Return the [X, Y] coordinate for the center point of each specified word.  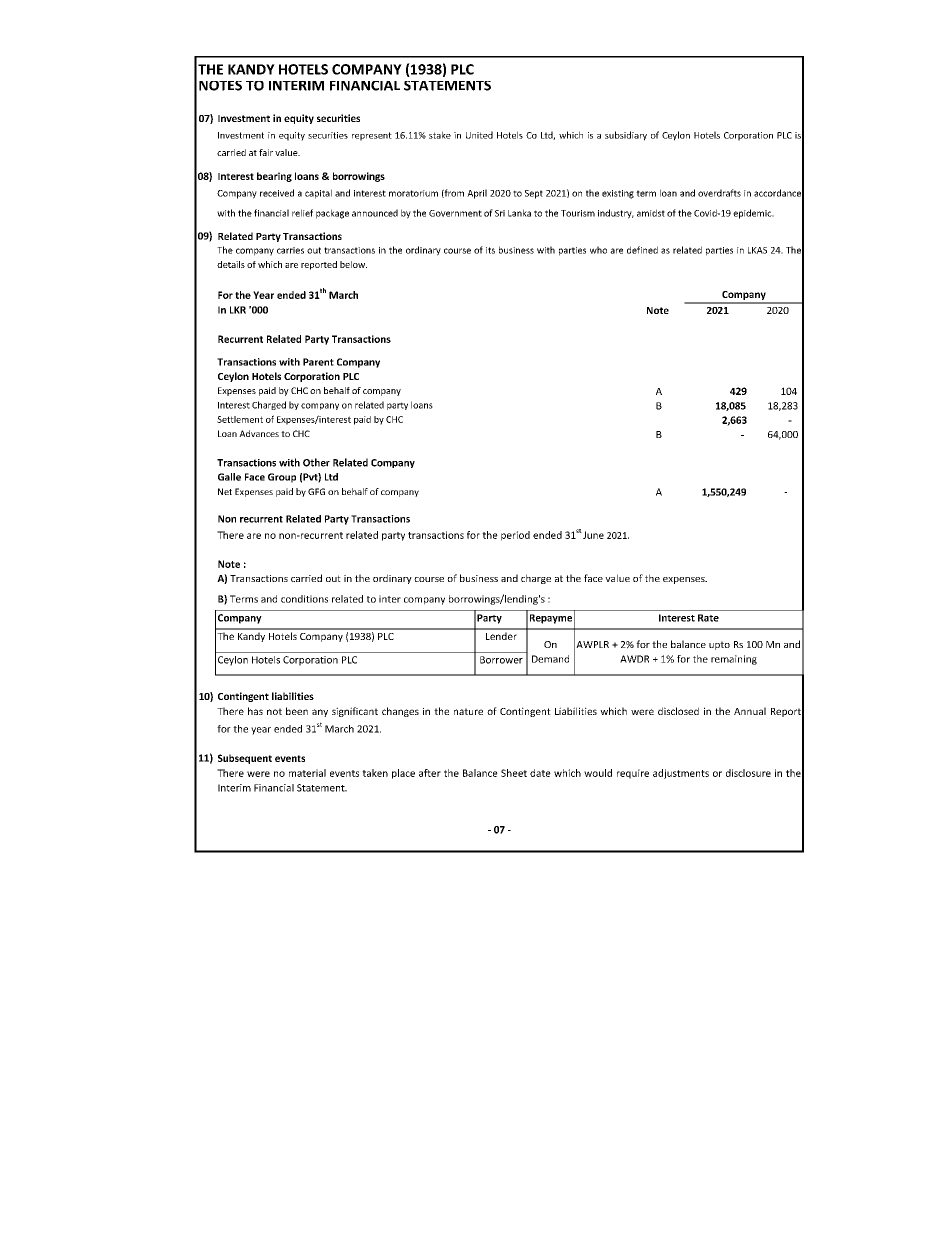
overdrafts [719, 193]
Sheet [514, 773]
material [307, 773]
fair [266, 152]
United [479, 135]
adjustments [681, 774]
